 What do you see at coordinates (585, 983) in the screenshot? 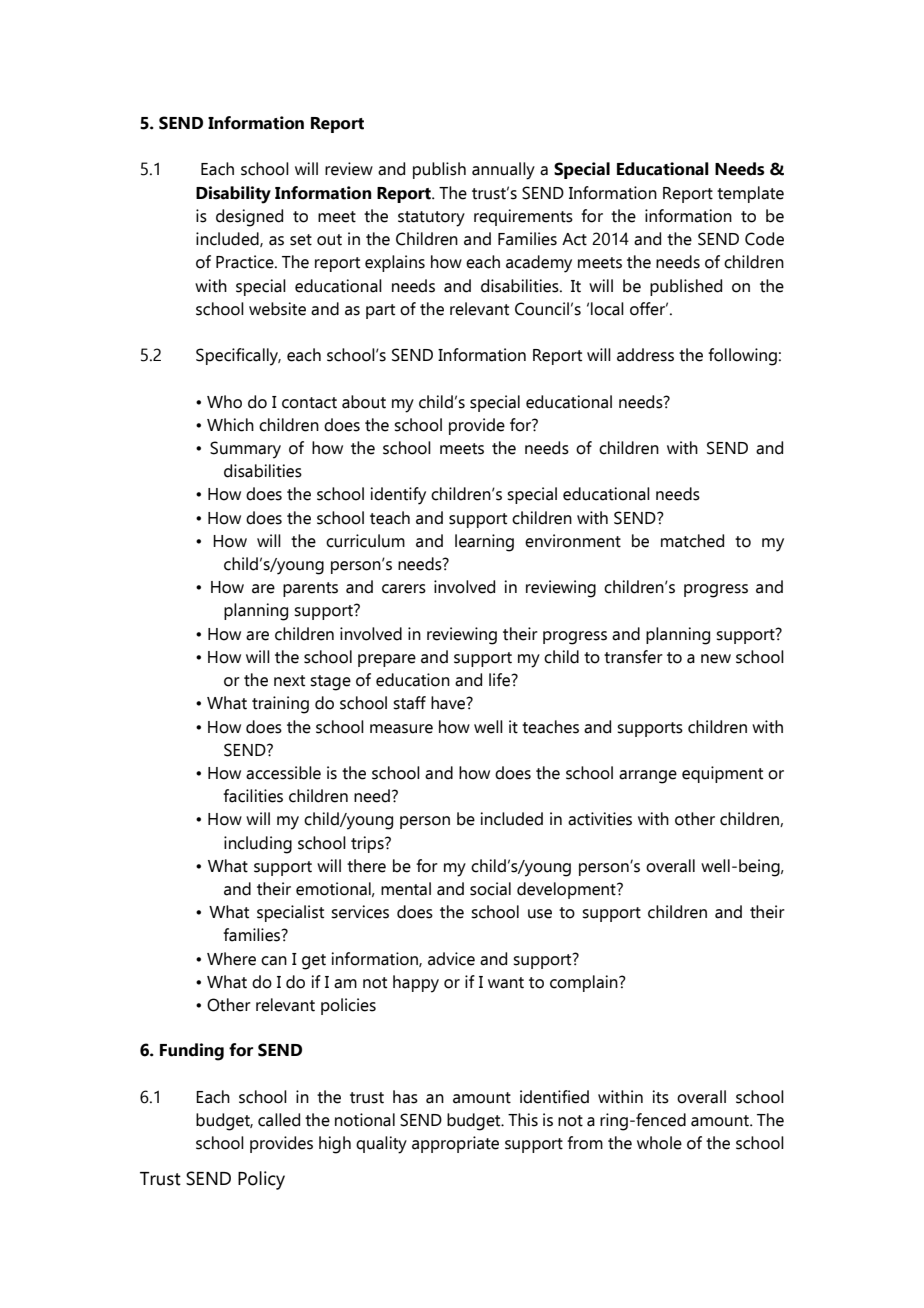
I see `complain` at bounding box center [585, 983].
